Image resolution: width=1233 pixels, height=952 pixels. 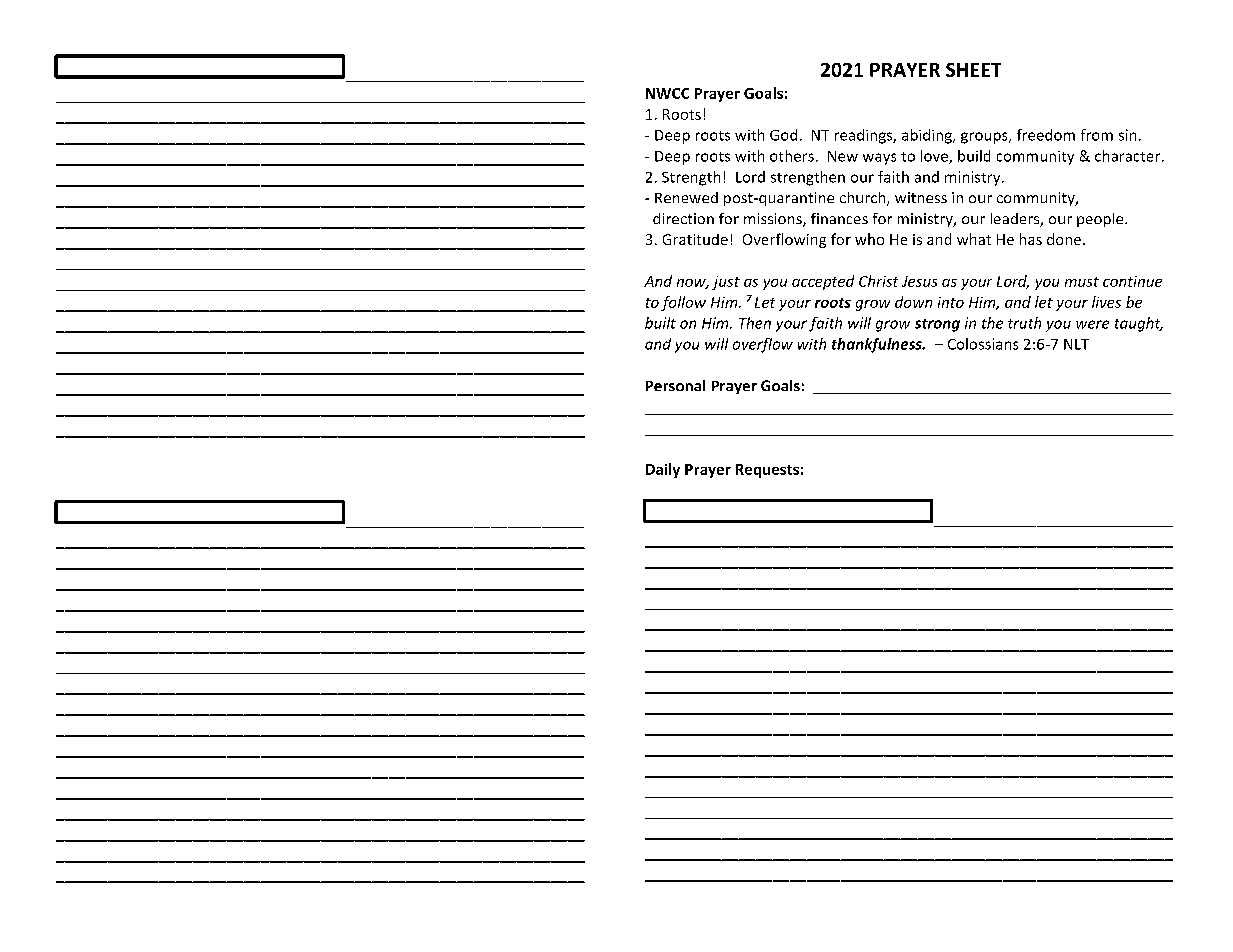 I want to click on Daily, so click(x=663, y=470).
